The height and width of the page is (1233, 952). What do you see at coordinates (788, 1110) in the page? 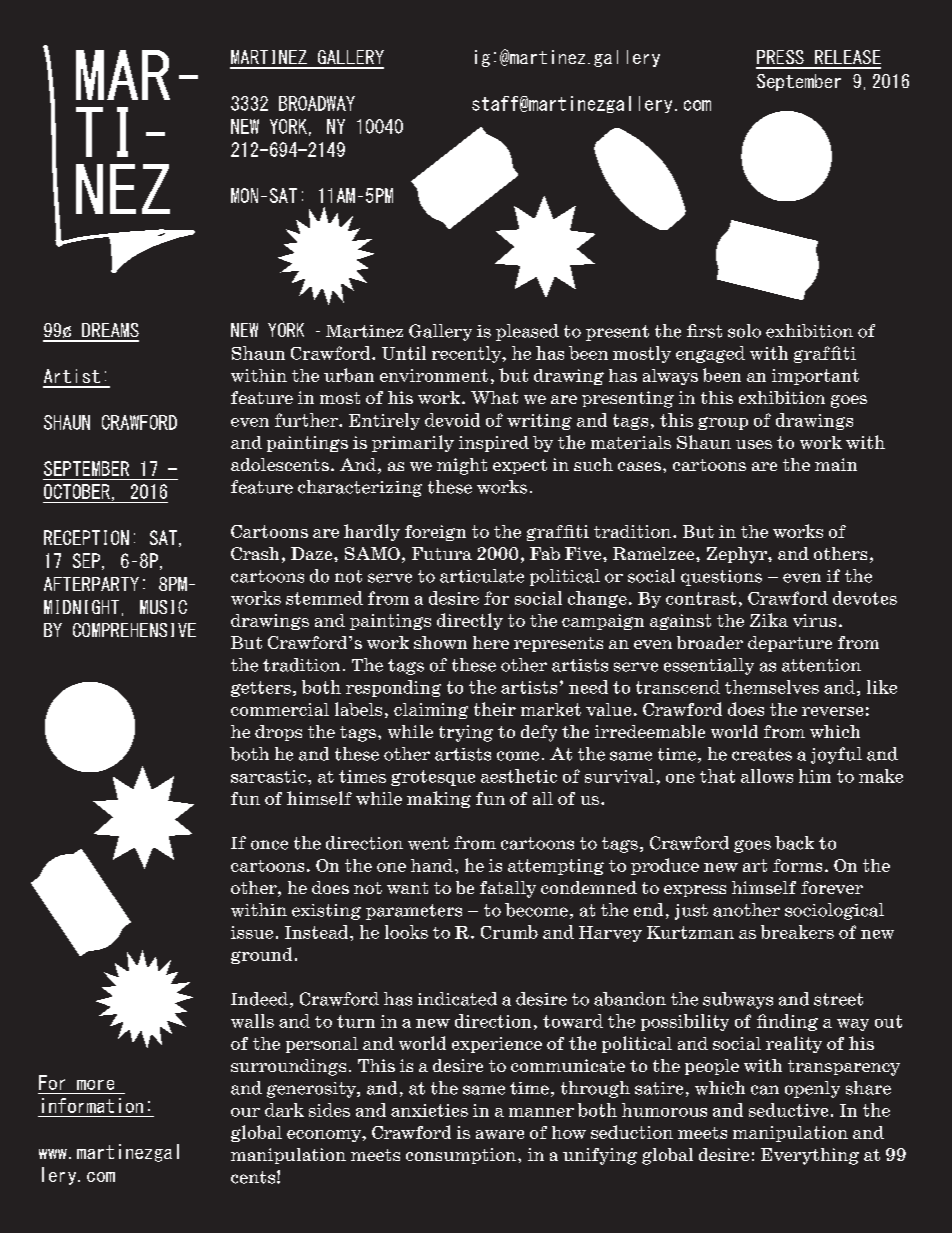
I see `seductive` at bounding box center [788, 1110].
